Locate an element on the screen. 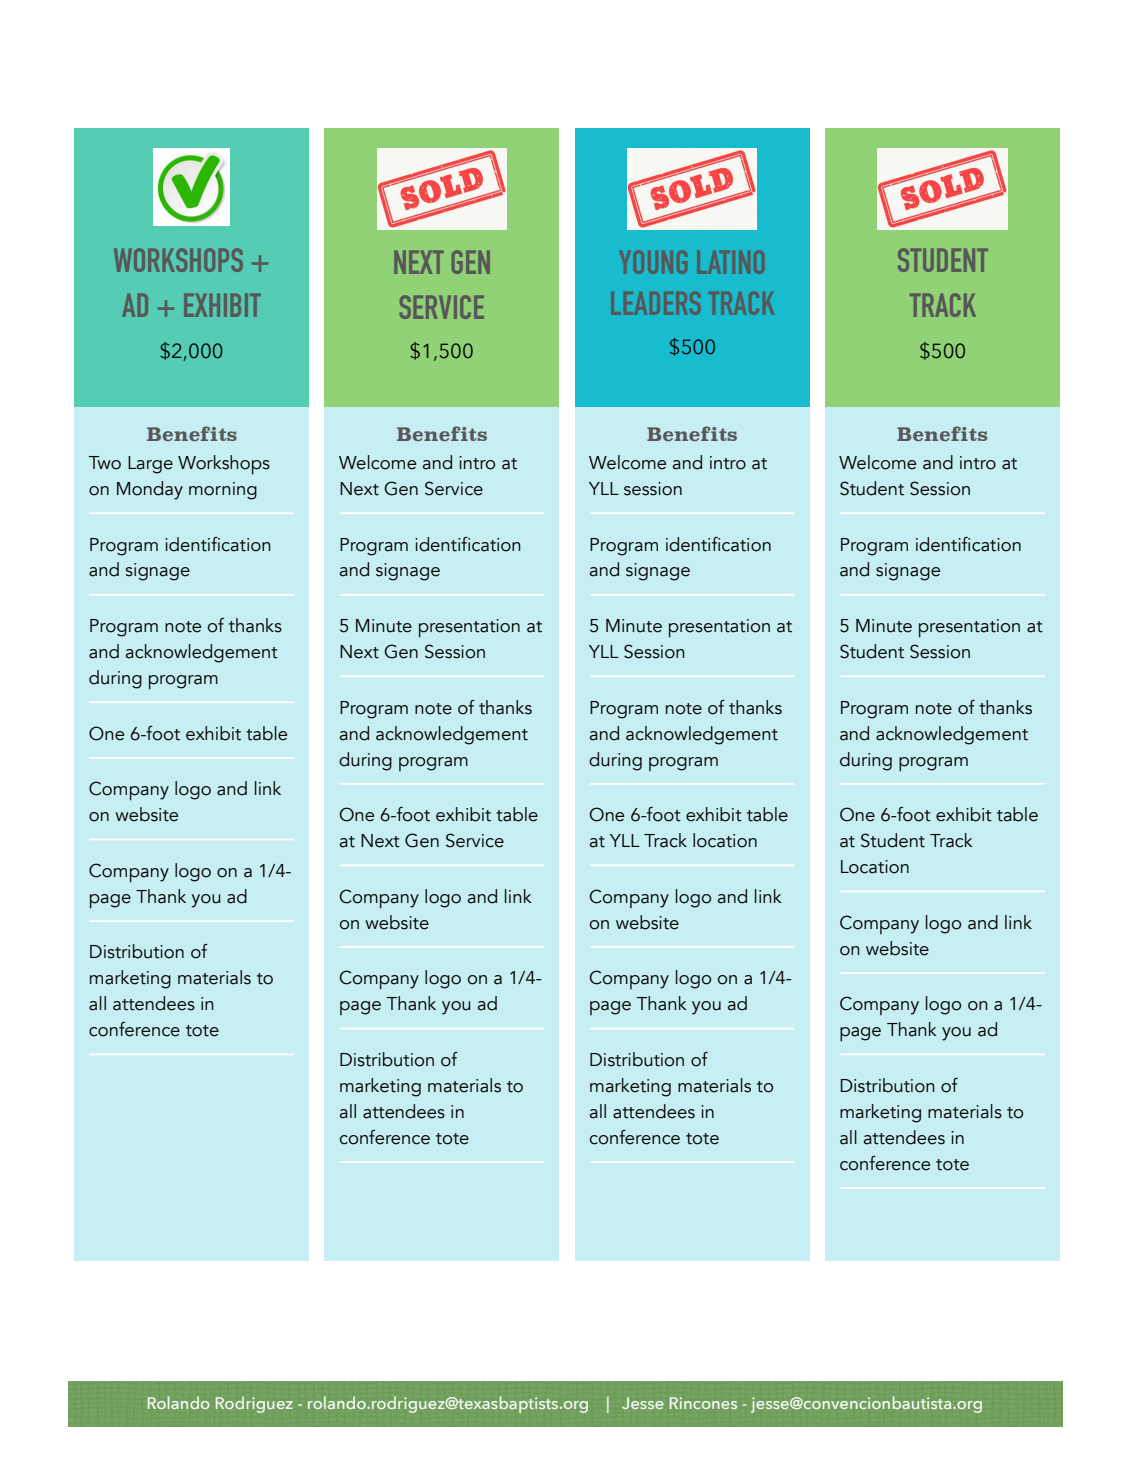  Large is located at coordinates (150, 465).
